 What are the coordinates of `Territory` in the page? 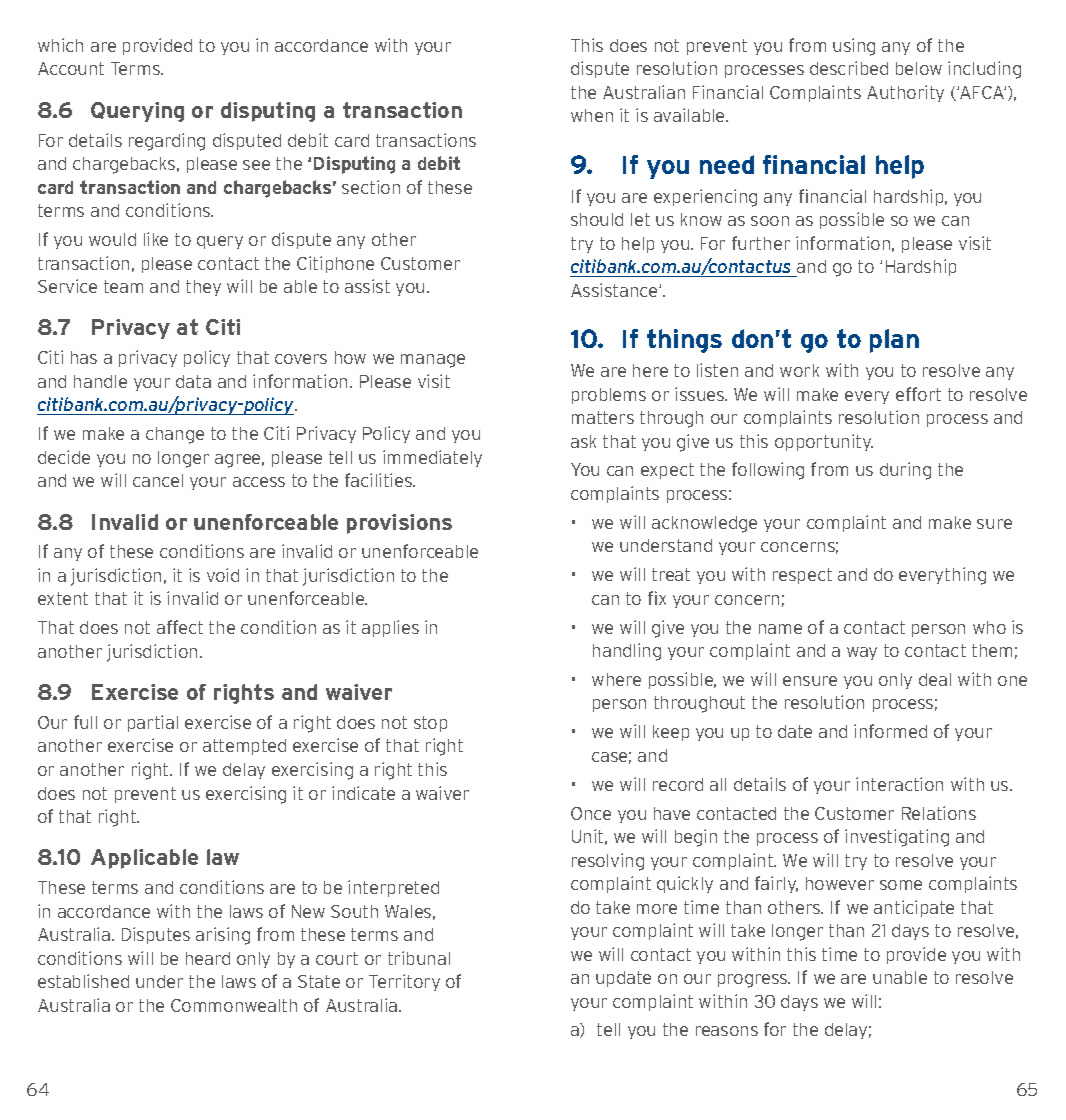 It's located at (404, 982).
